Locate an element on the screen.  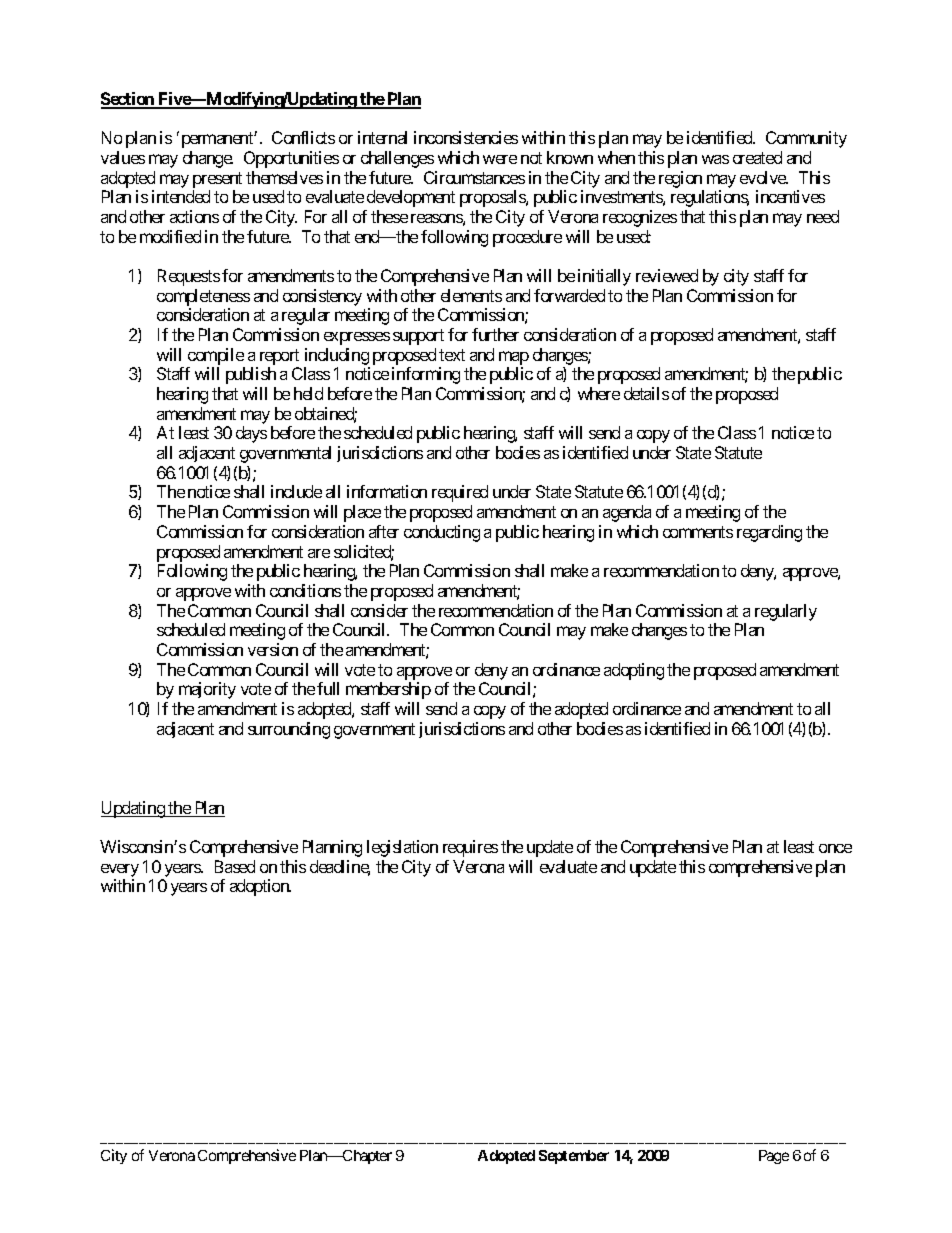
present is located at coordinates (217, 180).
